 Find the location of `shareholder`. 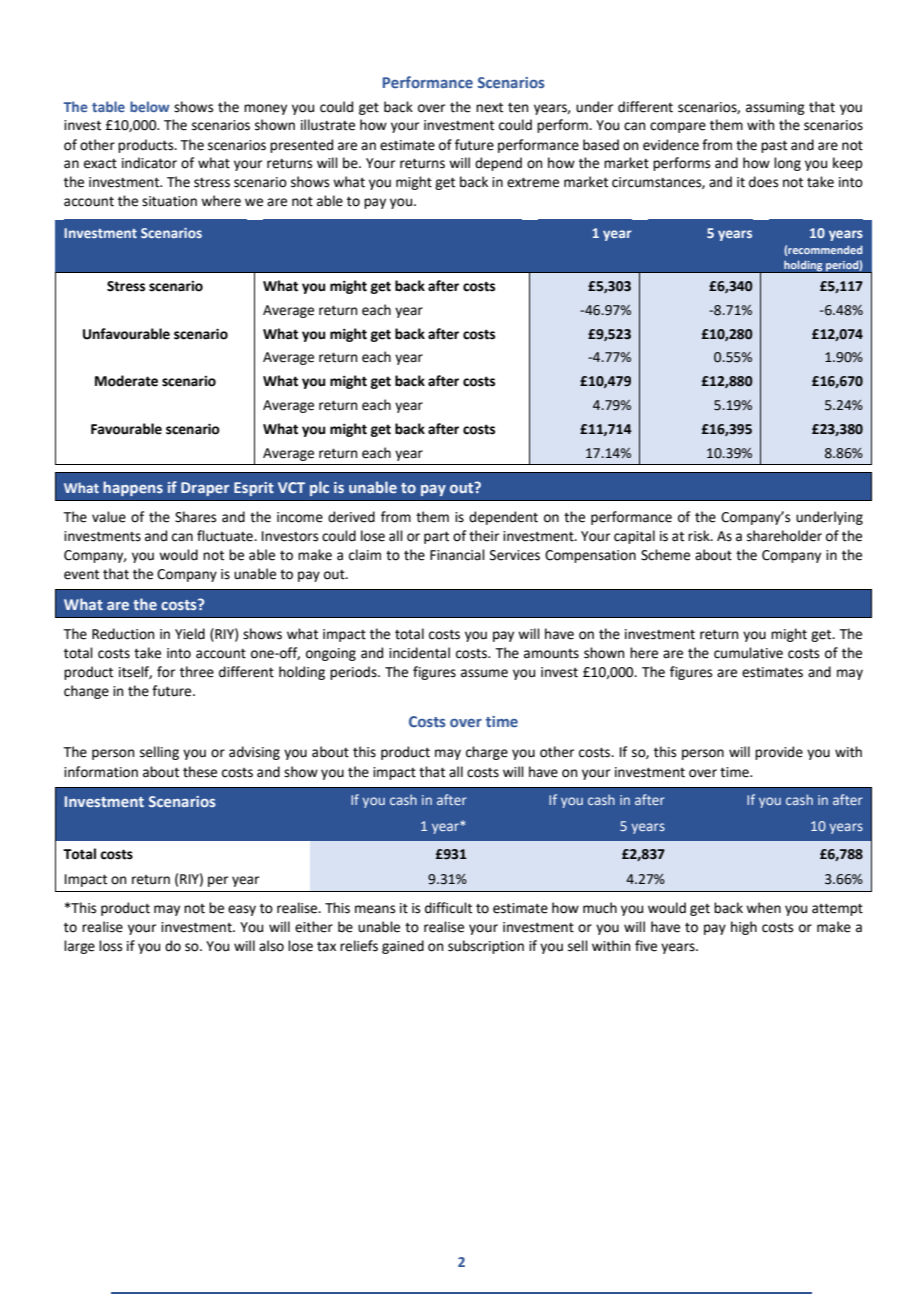

shareholder is located at coordinates (784, 536).
